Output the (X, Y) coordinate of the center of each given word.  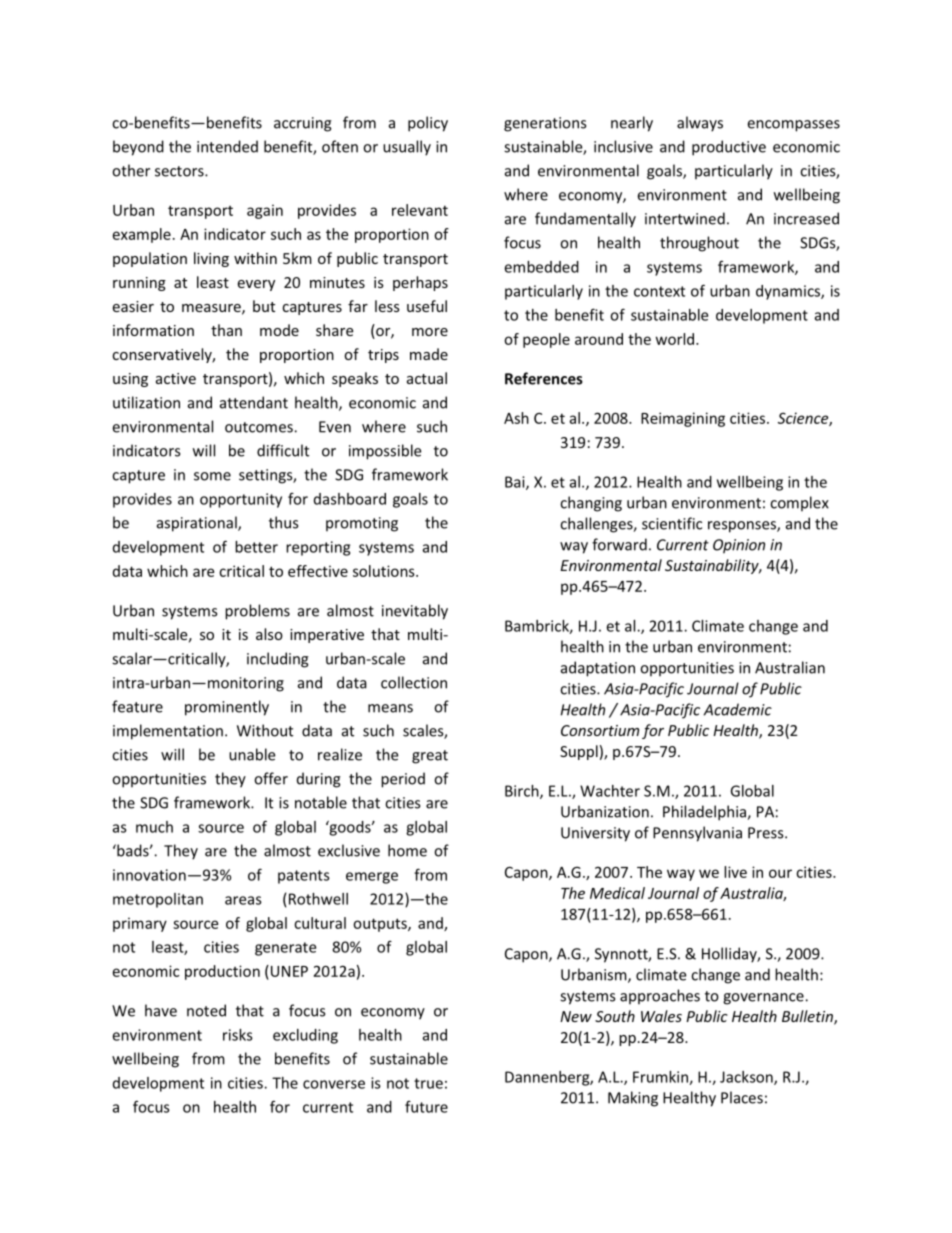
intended (227, 146)
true (428, 1083)
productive (729, 148)
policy (428, 124)
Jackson (747, 1078)
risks (238, 1035)
